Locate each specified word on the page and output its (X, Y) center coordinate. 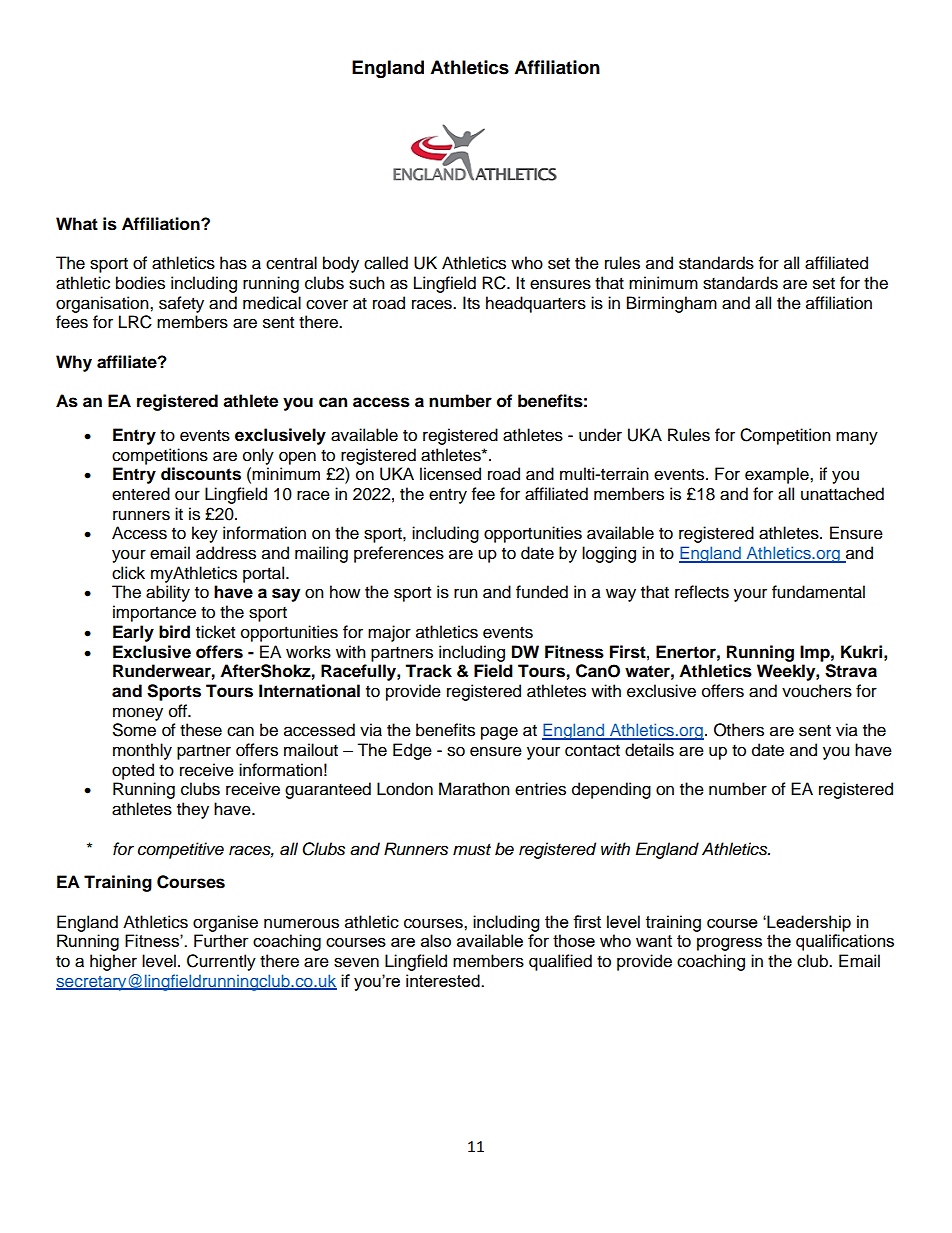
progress (729, 944)
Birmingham (672, 304)
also (436, 940)
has (233, 263)
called (386, 263)
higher (113, 962)
